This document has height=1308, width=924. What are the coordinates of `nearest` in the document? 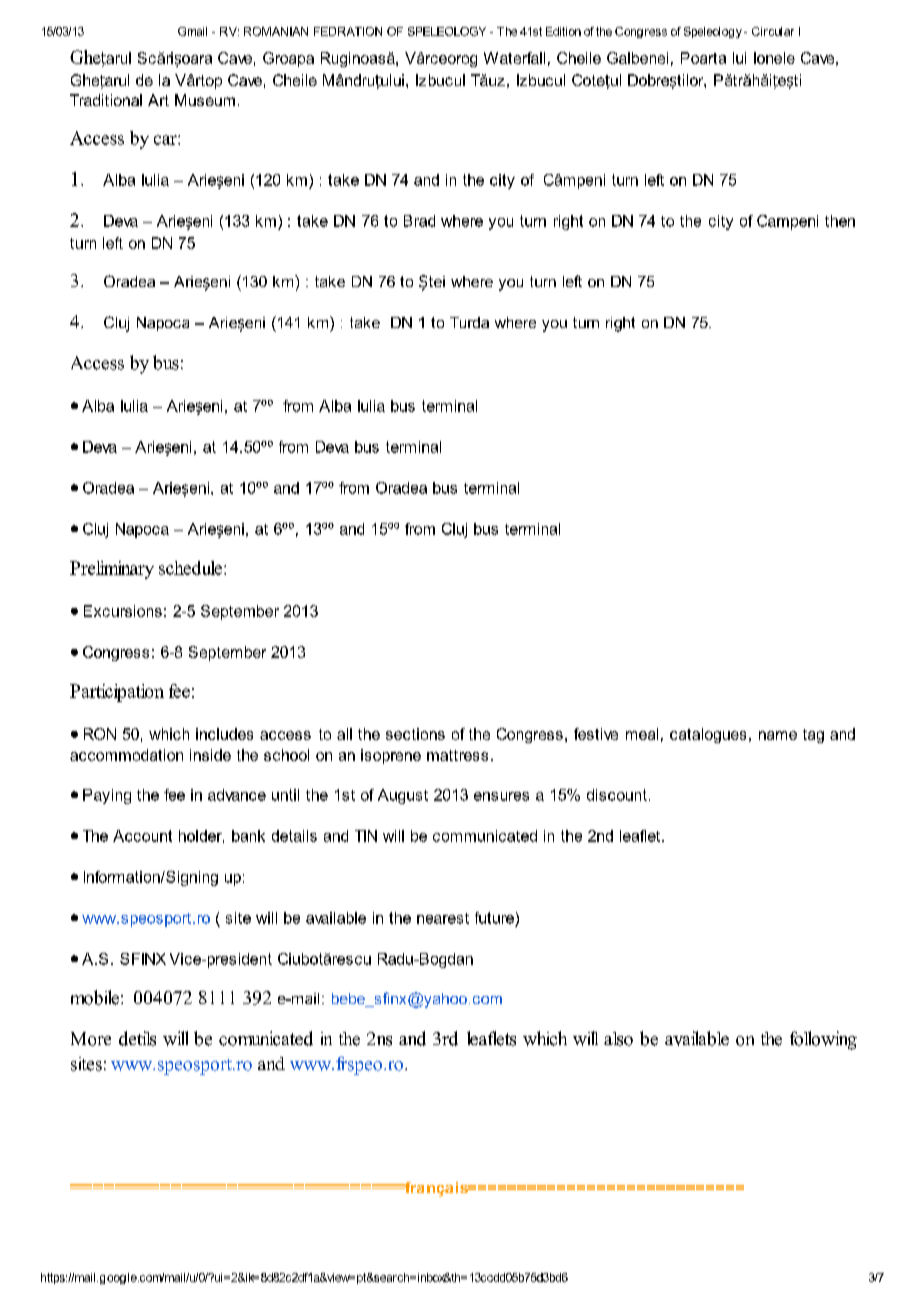 It's located at (443, 918).
